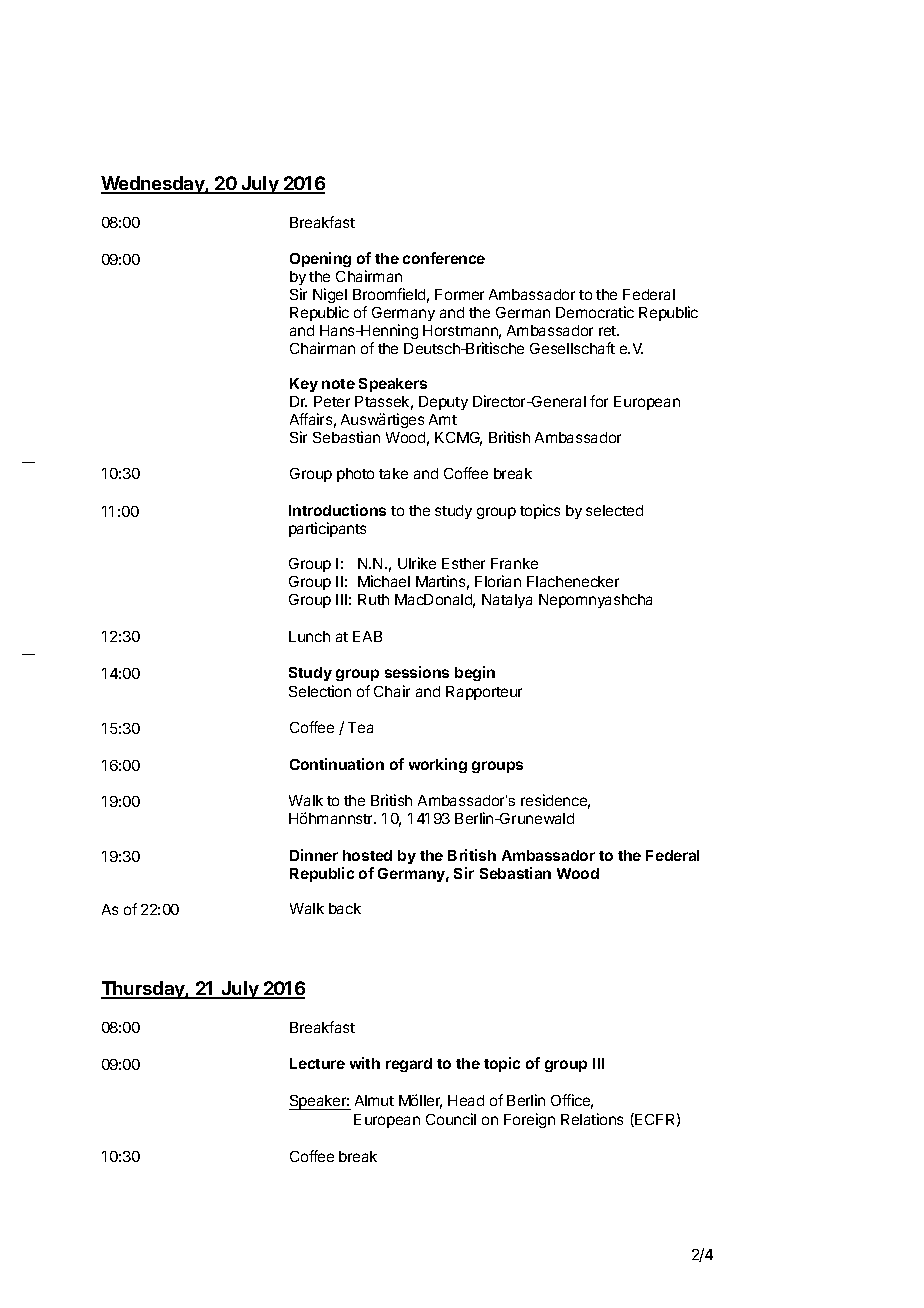  What do you see at coordinates (330, 295) in the screenshot?
I see `Nigel` at bounding box center [330, 295].
